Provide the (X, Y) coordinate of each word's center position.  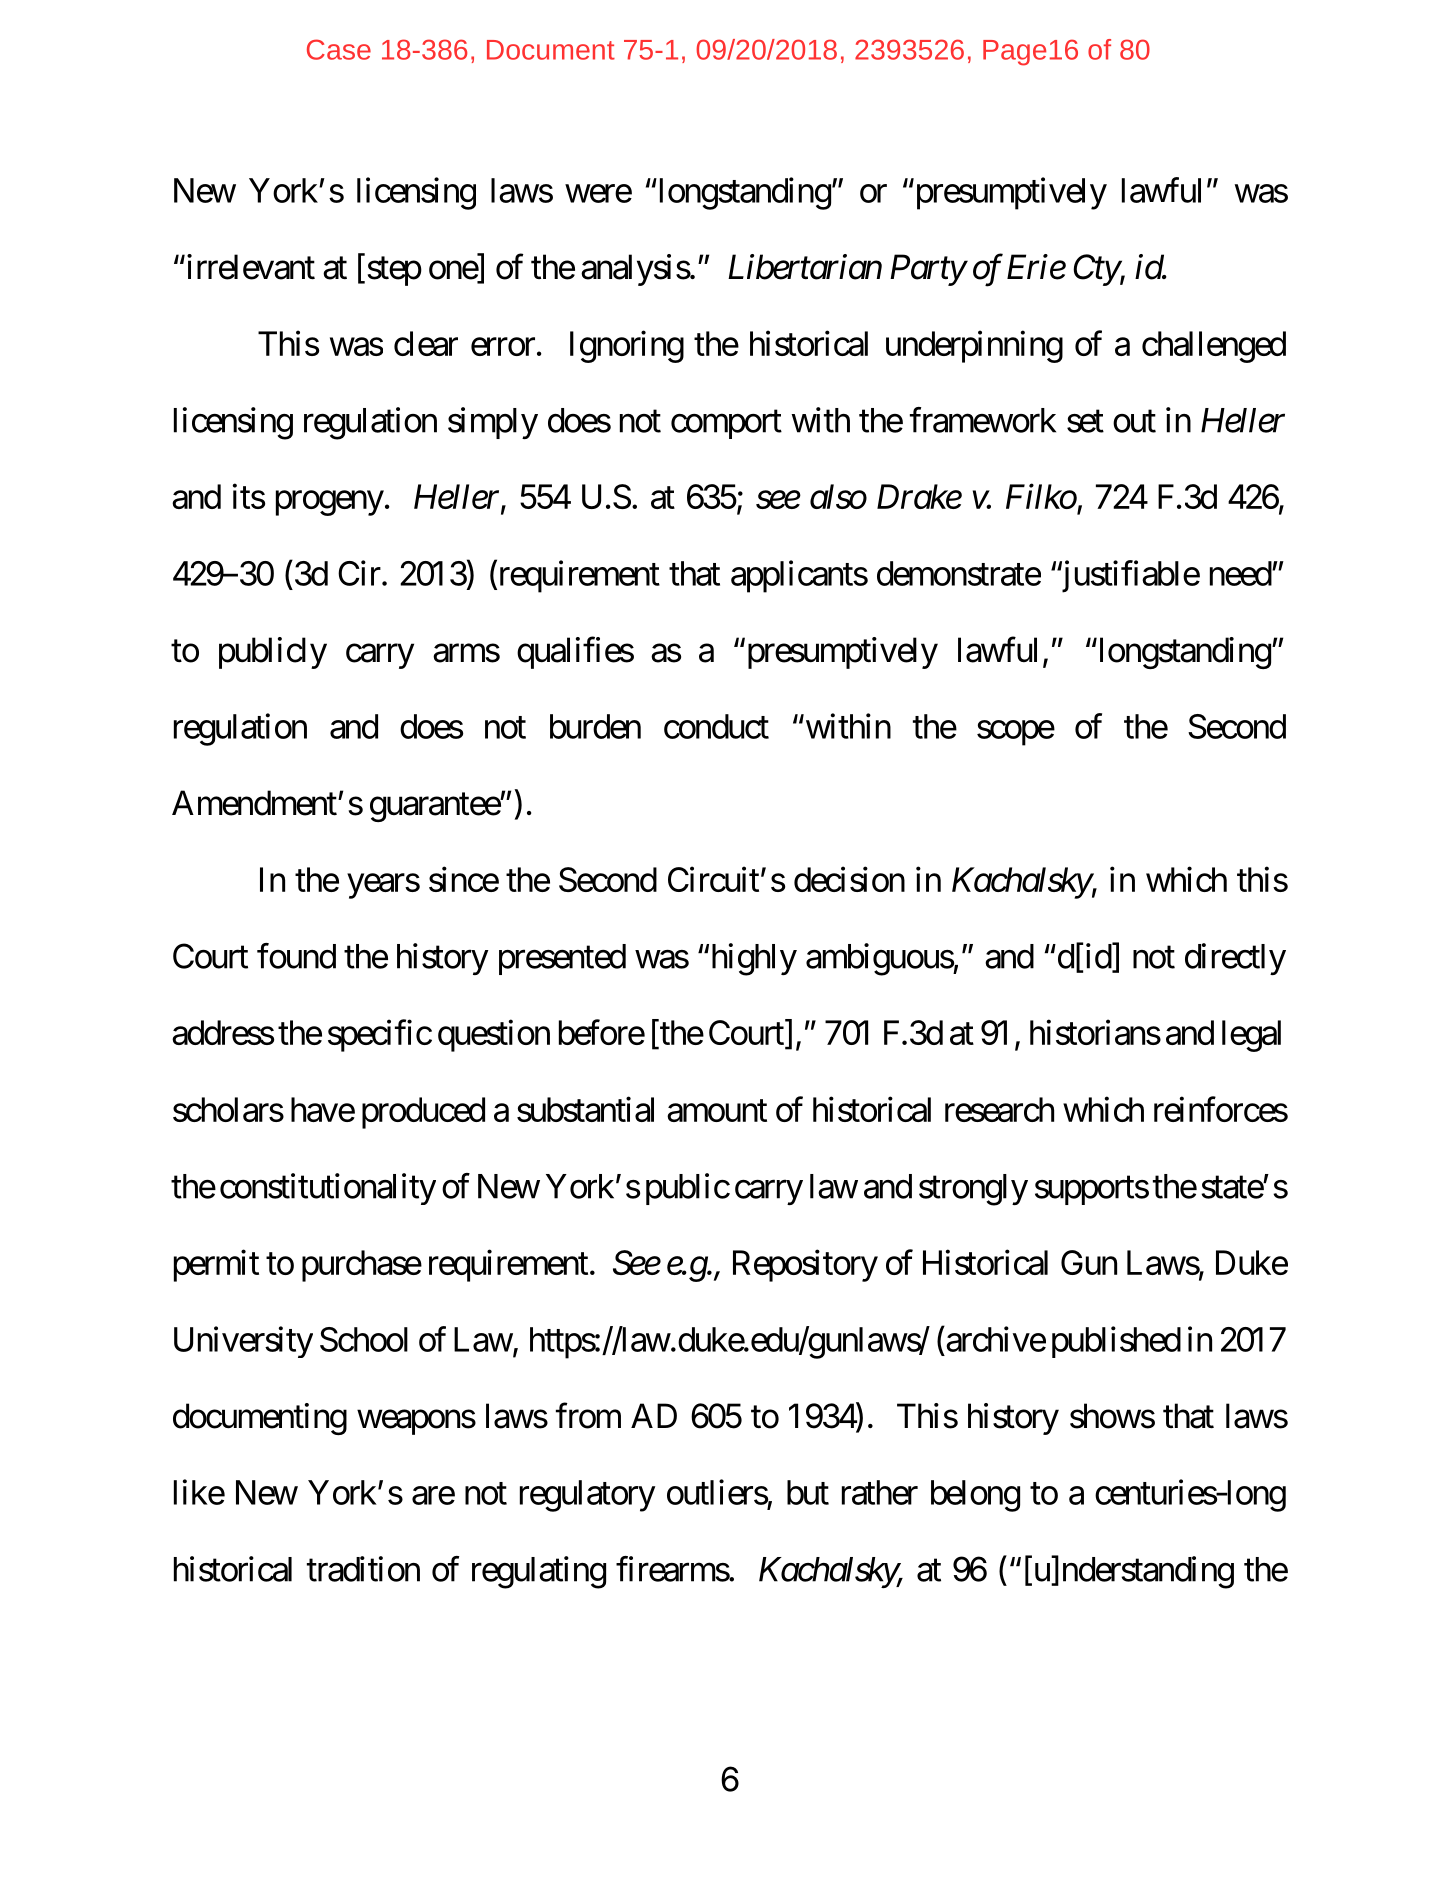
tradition (363, 1569)
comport (726, 424)
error (503, 347)
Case (339, 49)
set (1085, 421)
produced (423, 1113)
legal (1251, 1036)
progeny (330, 503)
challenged (1214, 347)
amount (717, 1111)
